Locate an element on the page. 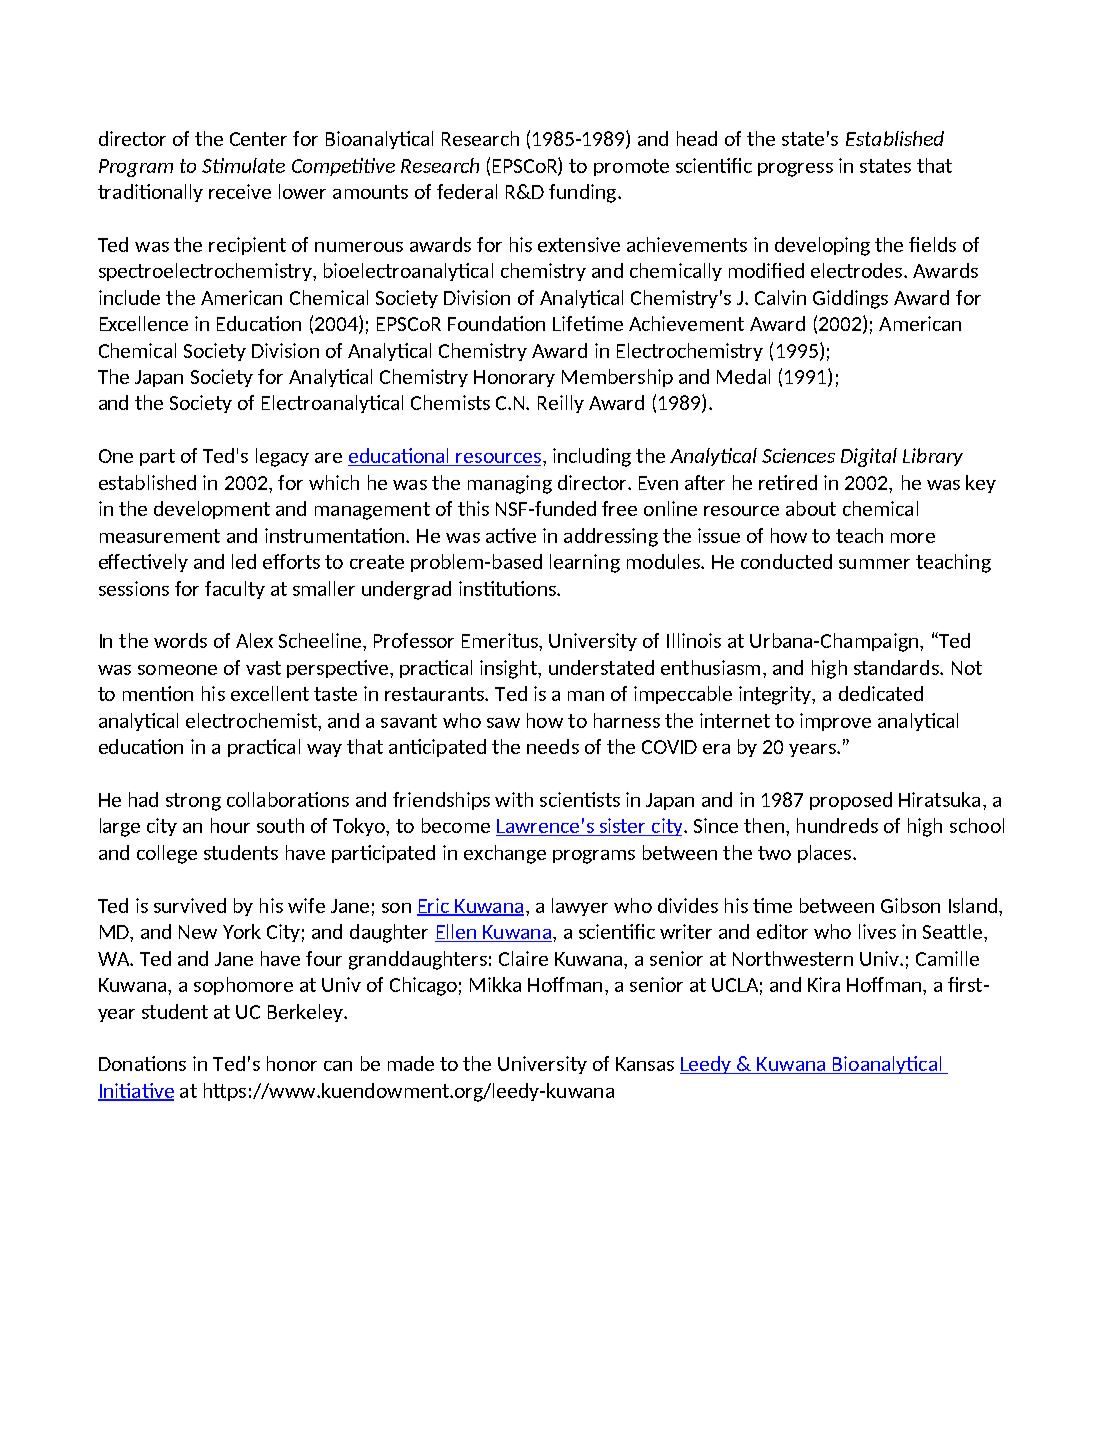  funding is located at coordinates (584, 193).
